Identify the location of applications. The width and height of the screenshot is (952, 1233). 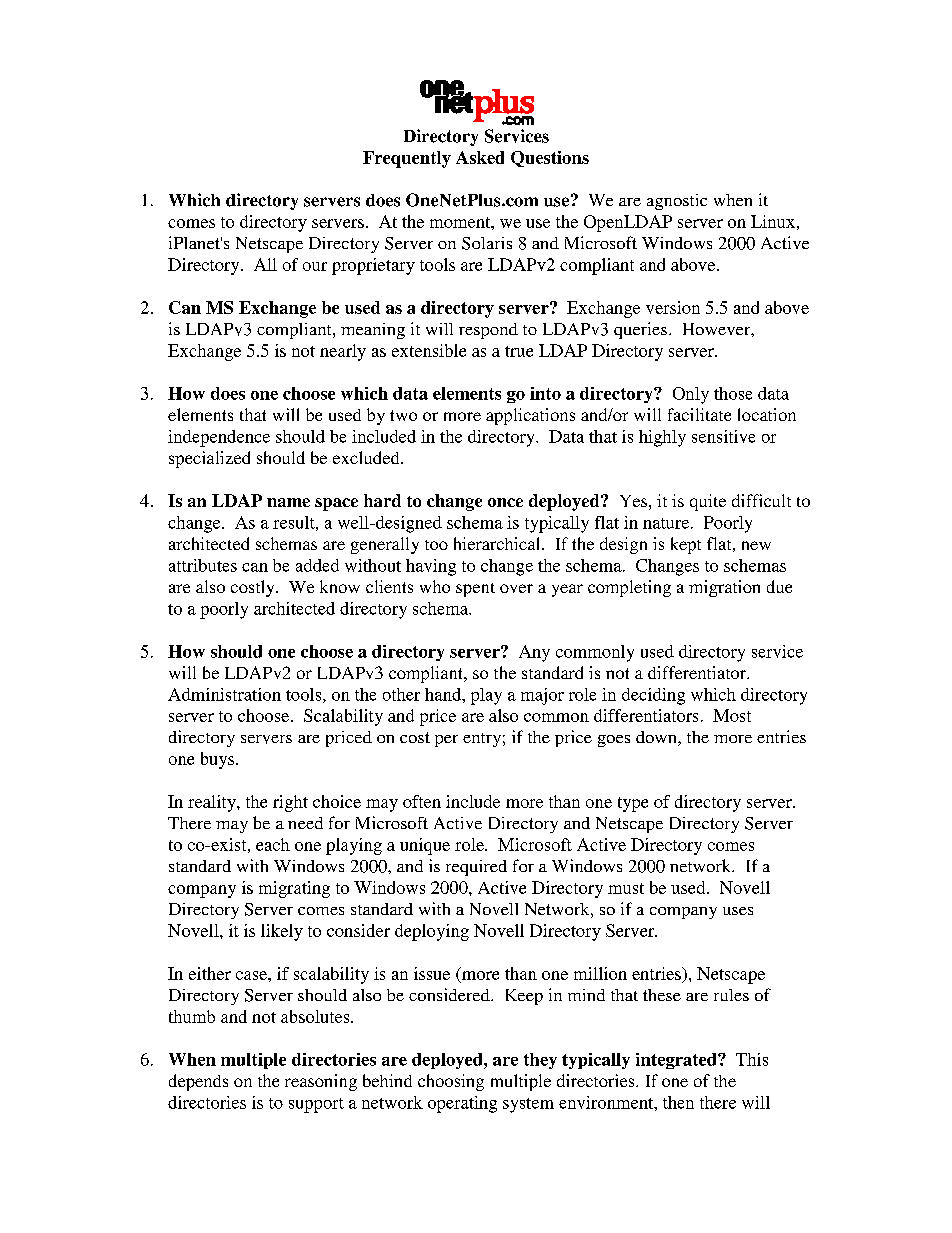
(530, 416).
